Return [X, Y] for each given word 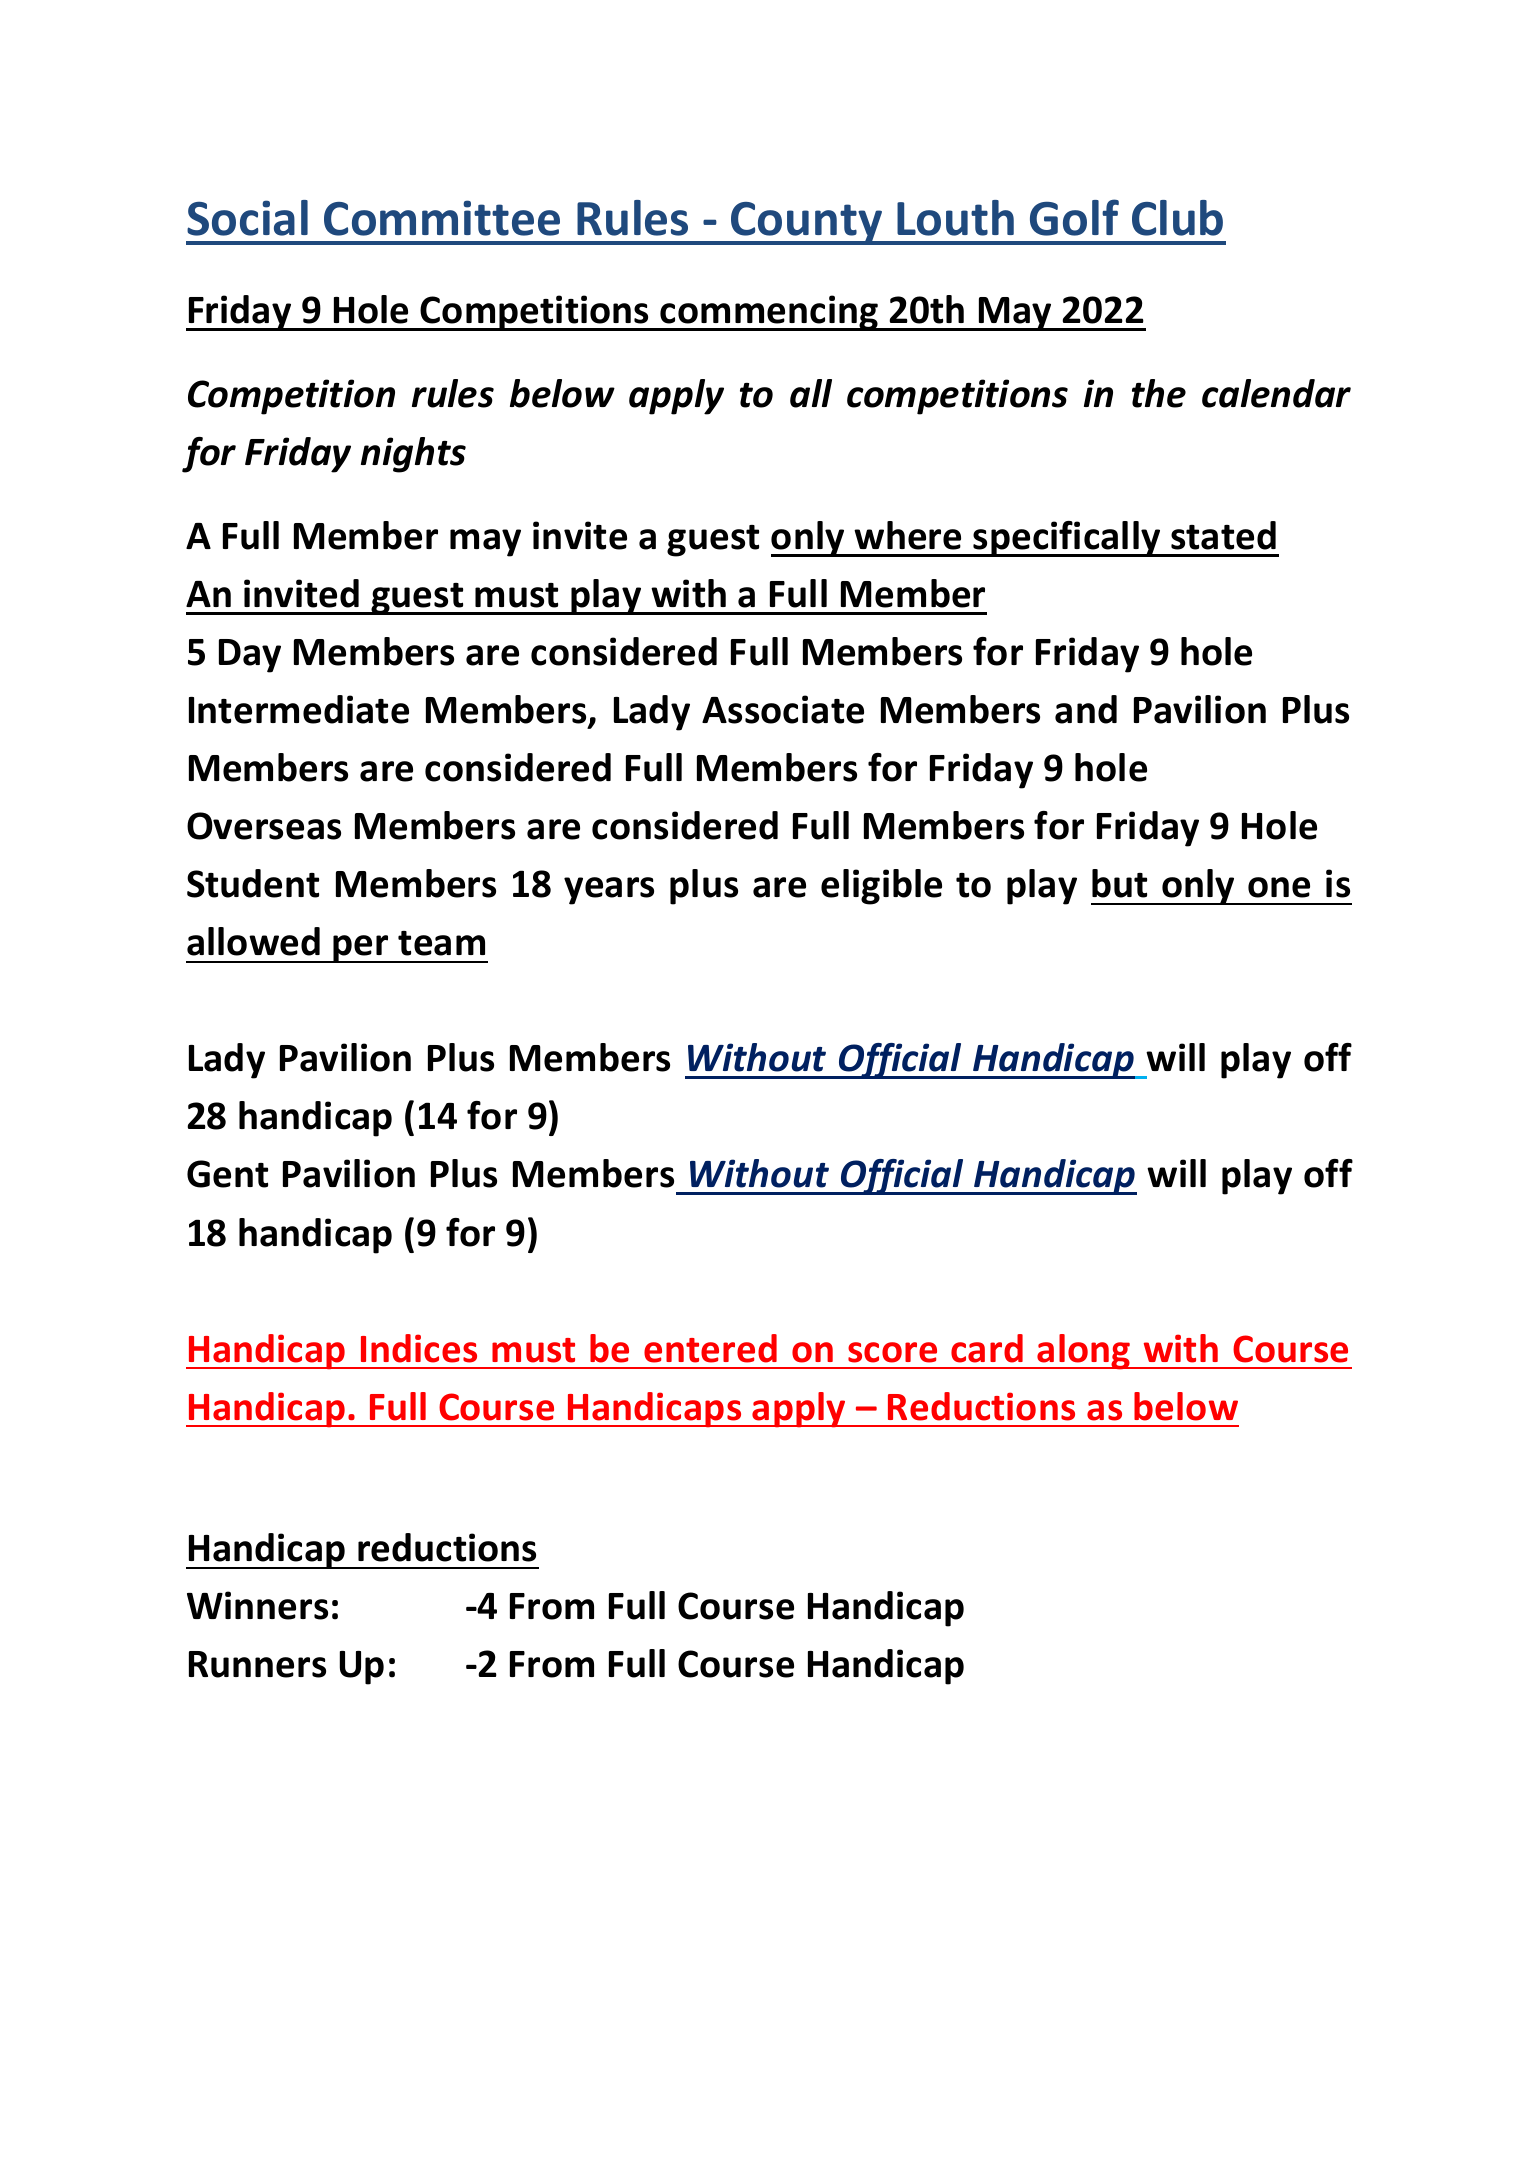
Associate [783, 709]
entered [710, 1348]
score [892, 1352]
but [1119, 883]
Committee [442, 218]
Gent [227, 1174]
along [1084, 1352]
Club [1177, 218]
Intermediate [299, 709]
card [987, 1348]
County [807, 223]
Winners [257, 1605]
